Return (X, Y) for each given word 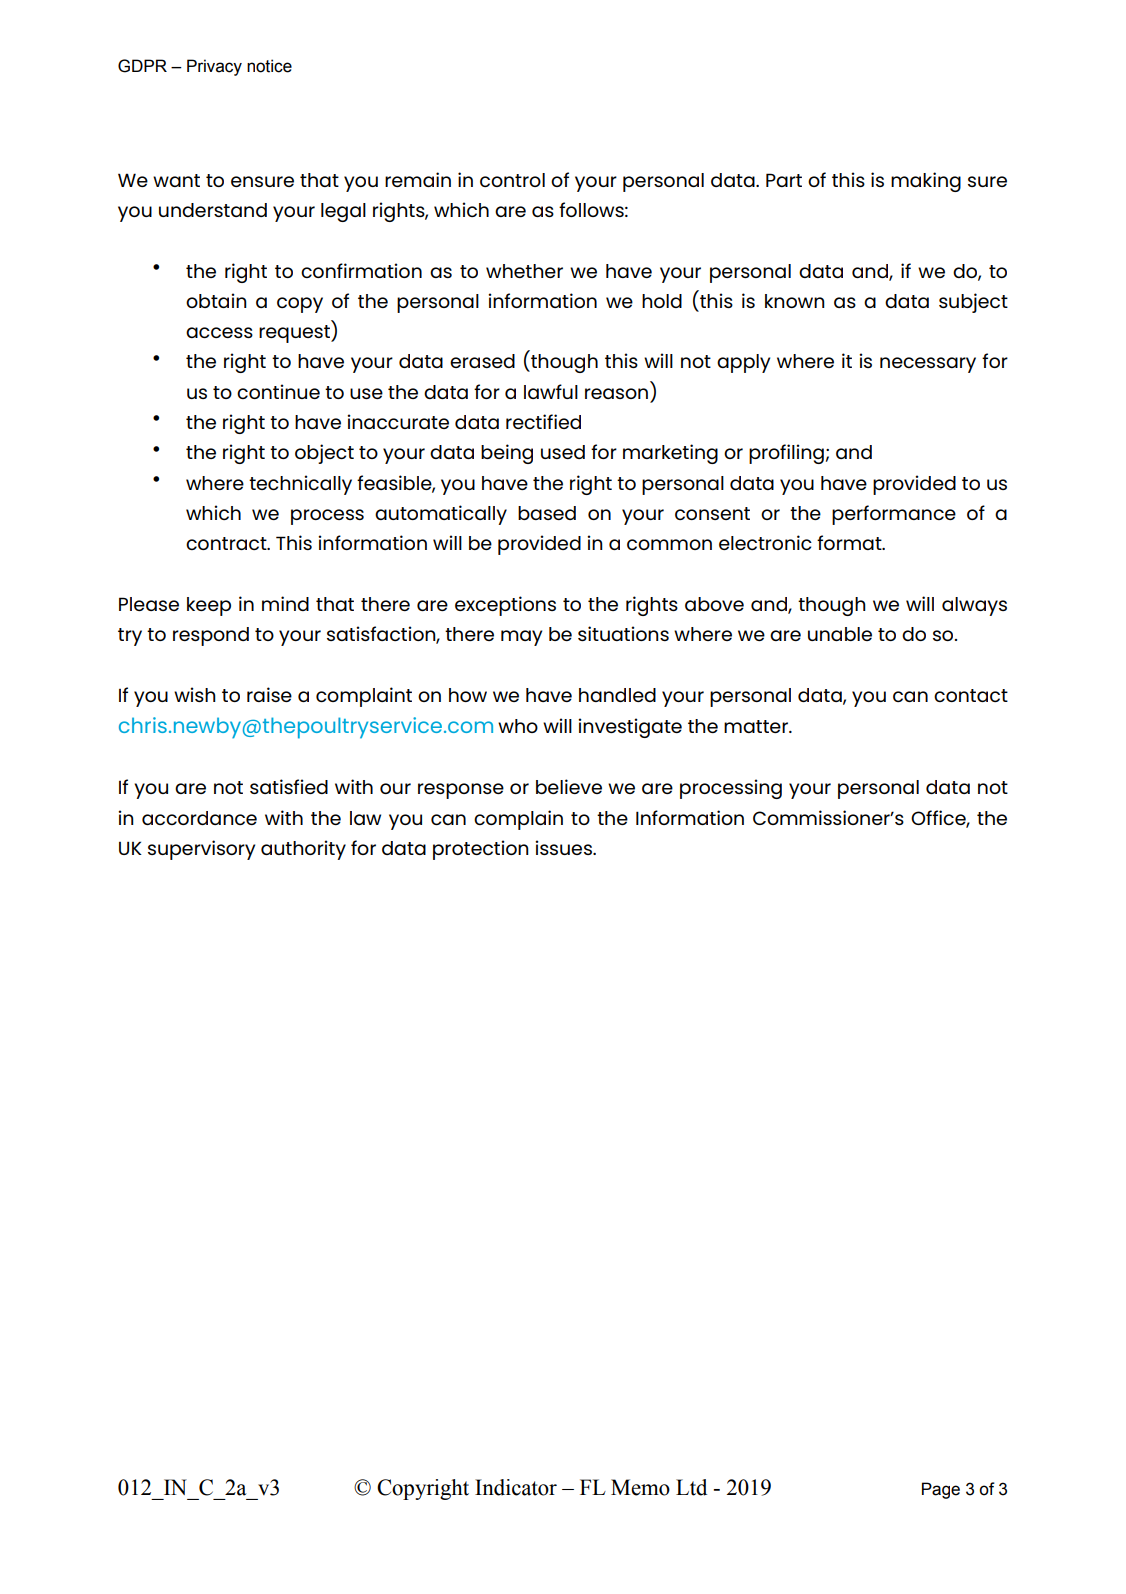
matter (757, 726)
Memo (640, 1487)
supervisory (201, 850)
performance (894, 515)
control (512, 180)
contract (227, 543)
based (547, 513)
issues (564, 847)
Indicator (516, 1487)
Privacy (214, 67)
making (926, 182)
